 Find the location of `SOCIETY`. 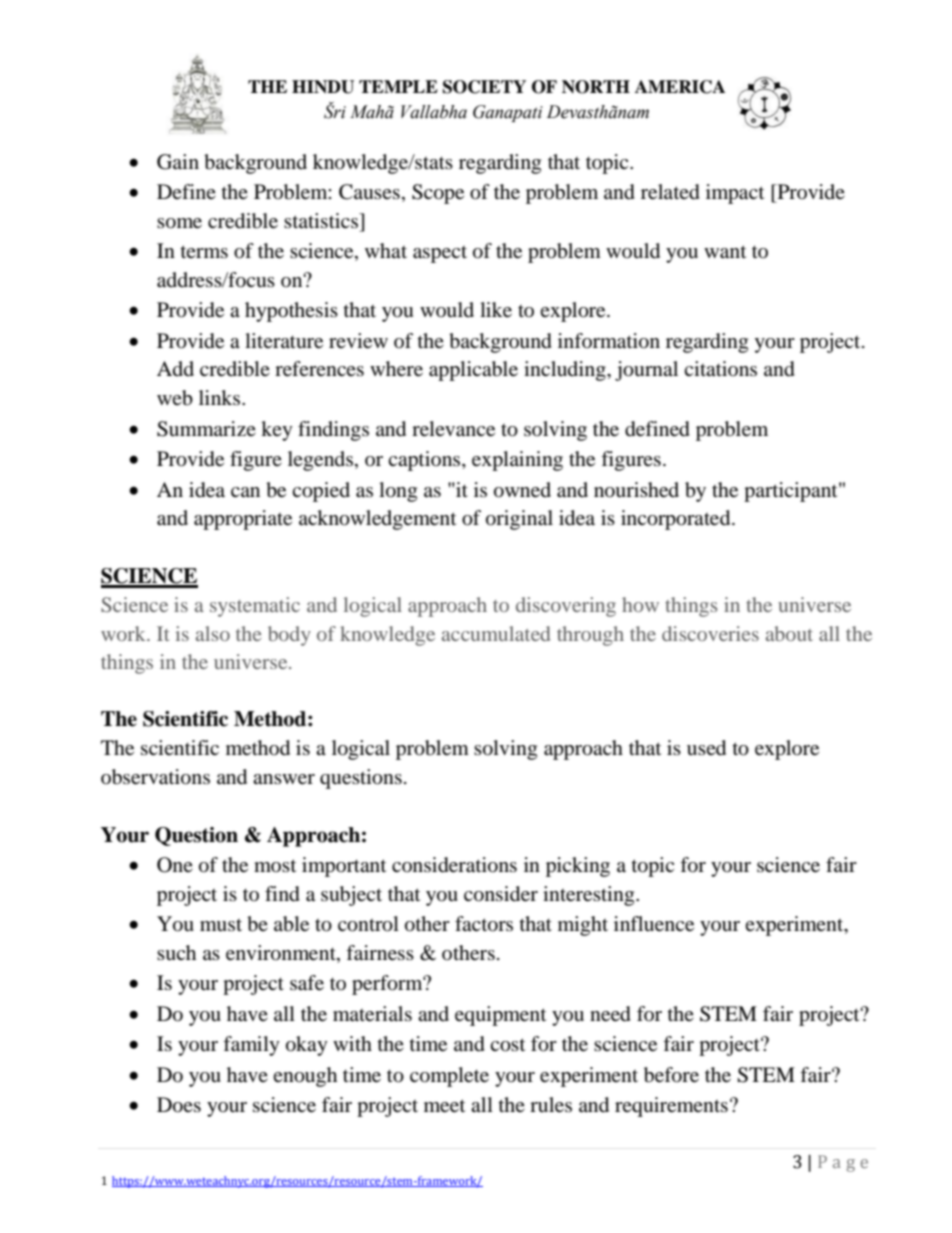

SOCIETY is located at coordinates (484, 87).
